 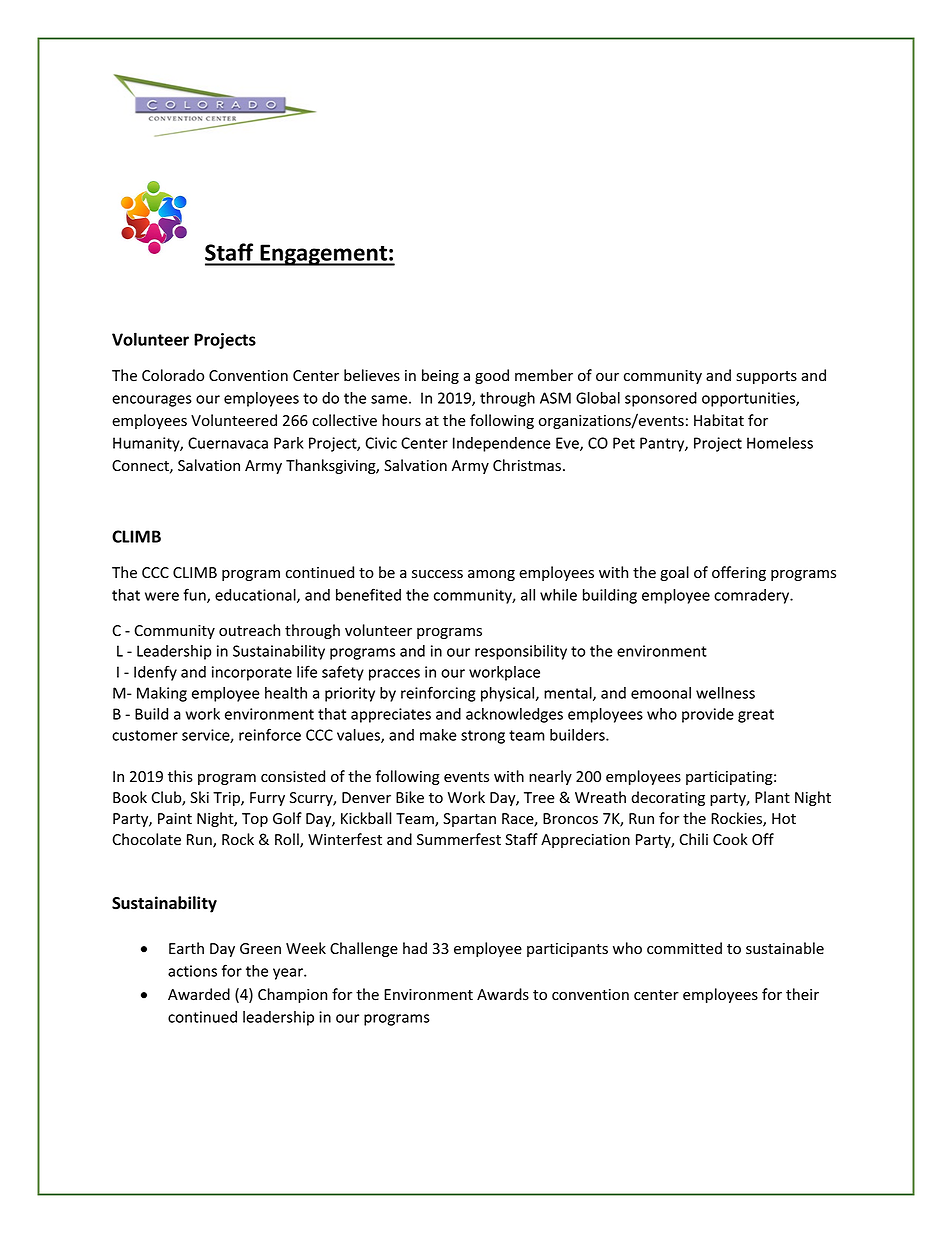 What do you see at coordinates (739, 573) in the document?
I see `offering` at bounding box center [739, 573].
